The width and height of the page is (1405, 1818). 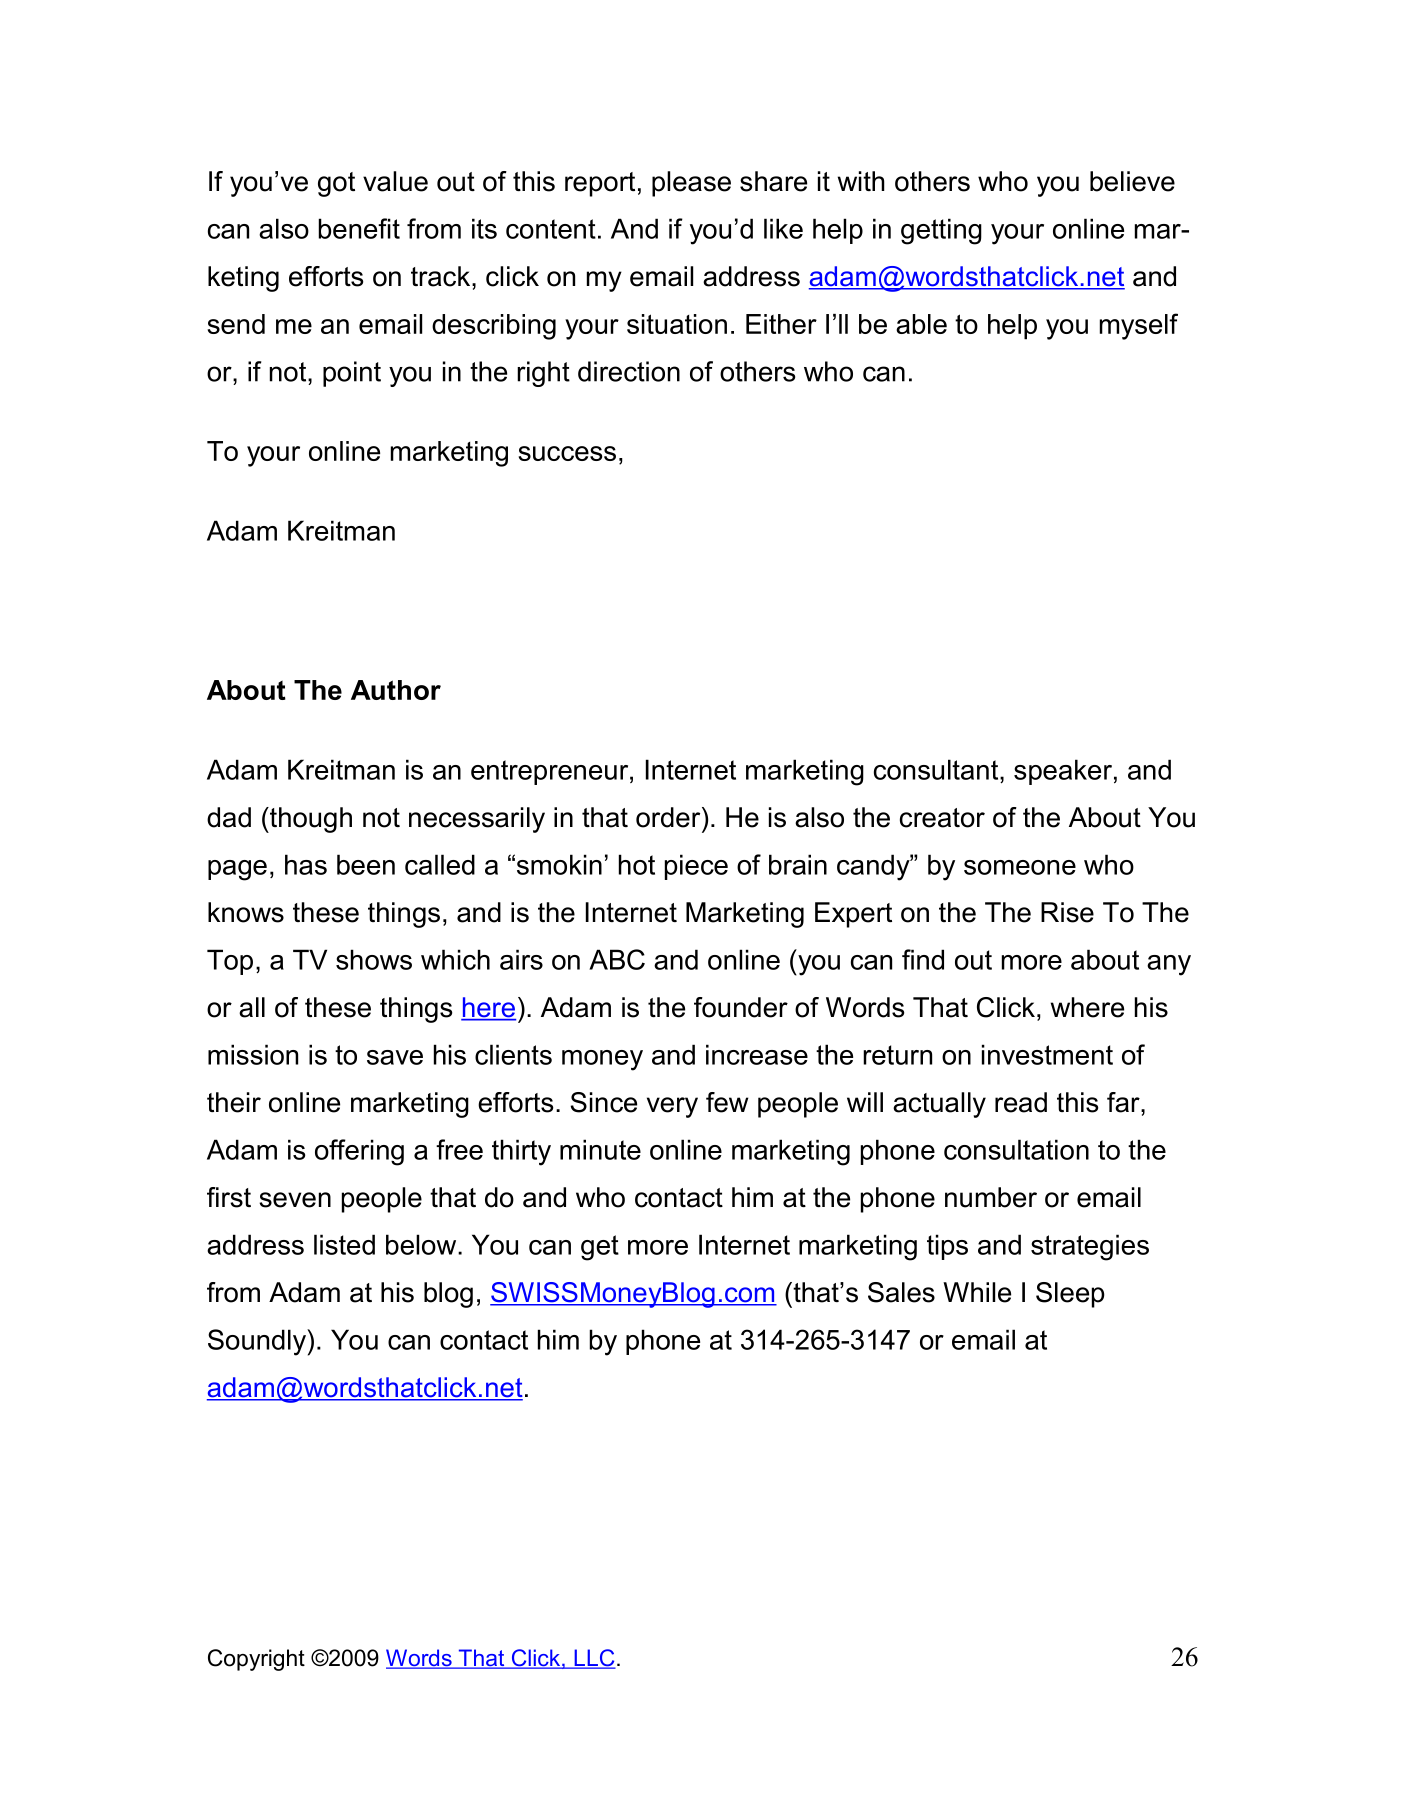 I want to click on Sales, so click(x=901, y=1292).
